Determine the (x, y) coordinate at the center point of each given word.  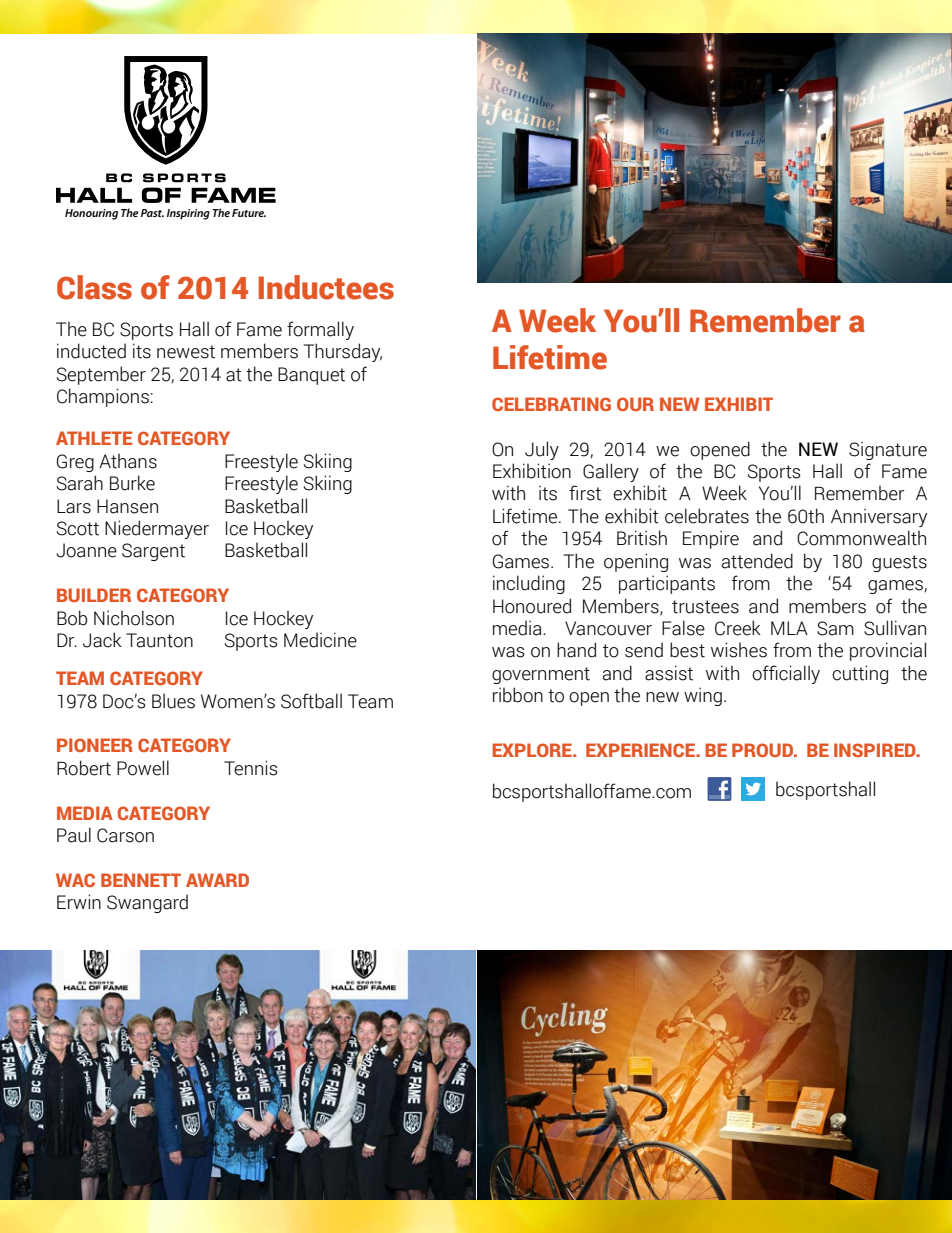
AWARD (217, 880)
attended (757, 561)
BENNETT (141, 880)
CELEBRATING (551, 404)
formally (320, 330)
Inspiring (188, 214)
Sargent (153, 552)
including (529, 584)
